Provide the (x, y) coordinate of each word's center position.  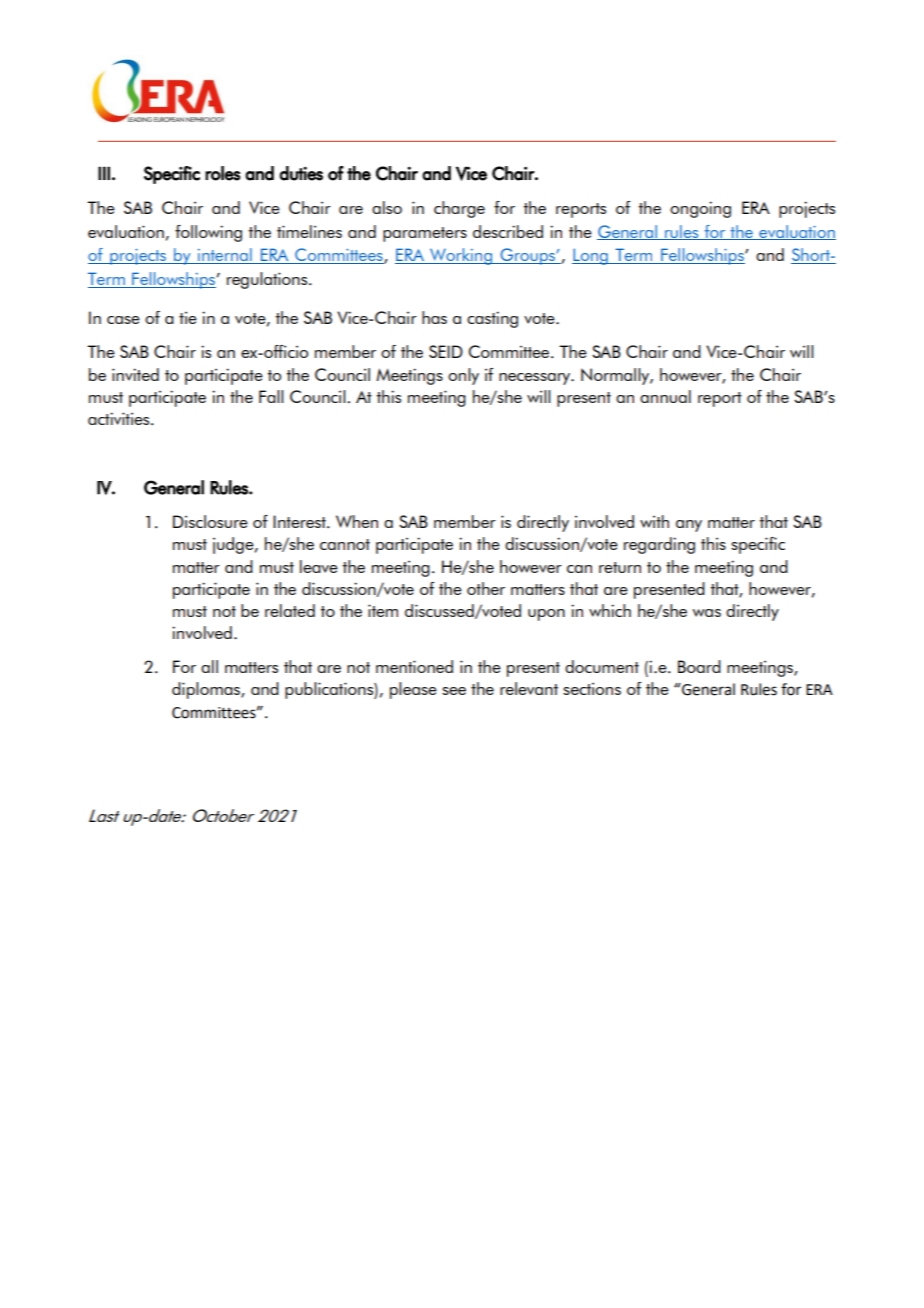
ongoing (700, 209)
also (387, 207)
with (654, 521)
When (357, 521)
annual (665, 396)
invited (135, 374)
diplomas (207, 690)
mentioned (414, 666)
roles (223, 173)
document (602, 666)
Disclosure (210, 521)
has (434, 317)
